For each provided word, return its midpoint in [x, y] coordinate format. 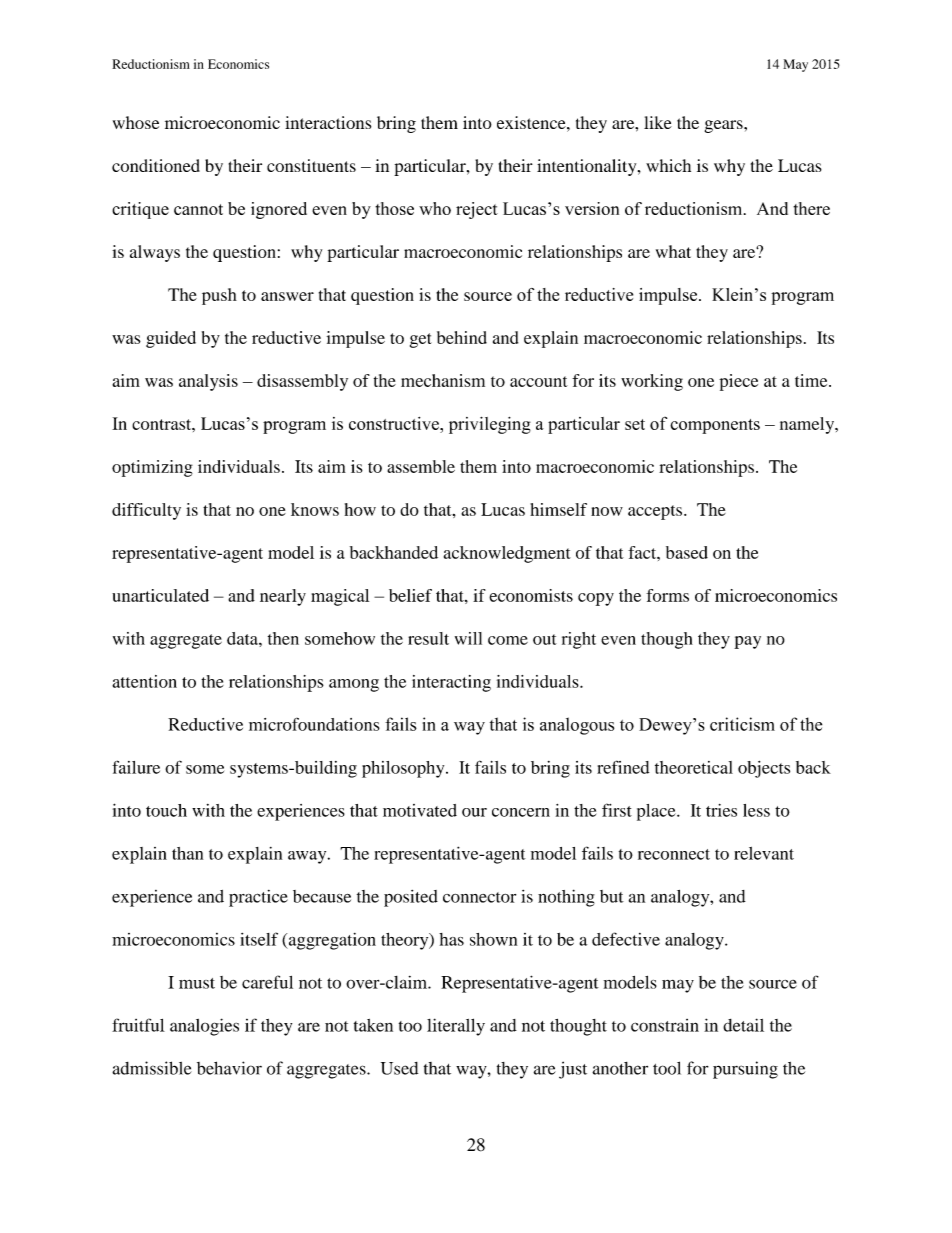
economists [531, 595]
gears [725, 126]
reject [477, 210]
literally [456, 1027]
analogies [204, 1027]
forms [667, 595]
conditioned [156, 165]
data [243, 638]
